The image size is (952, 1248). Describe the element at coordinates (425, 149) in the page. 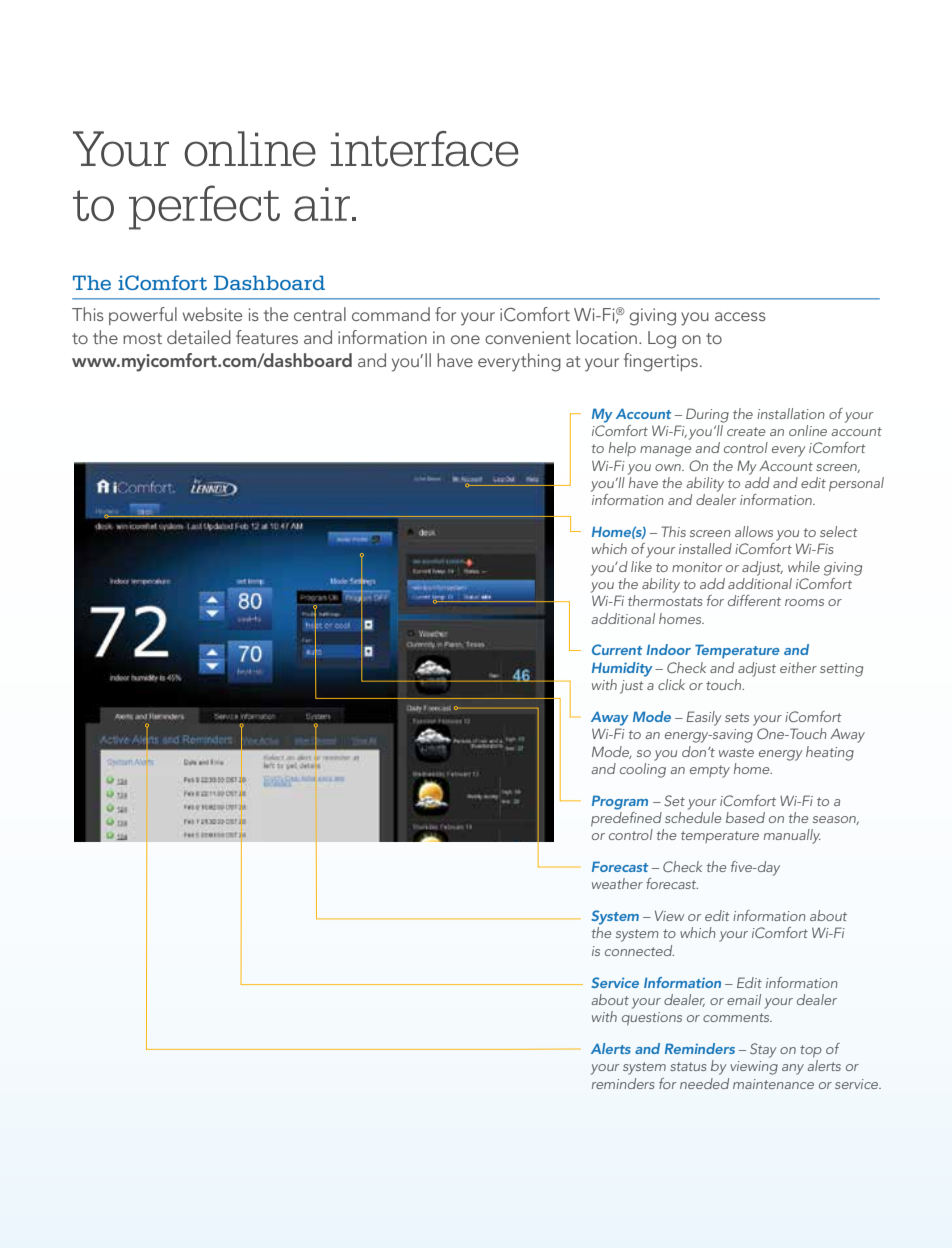

I see `interface` at that location.
